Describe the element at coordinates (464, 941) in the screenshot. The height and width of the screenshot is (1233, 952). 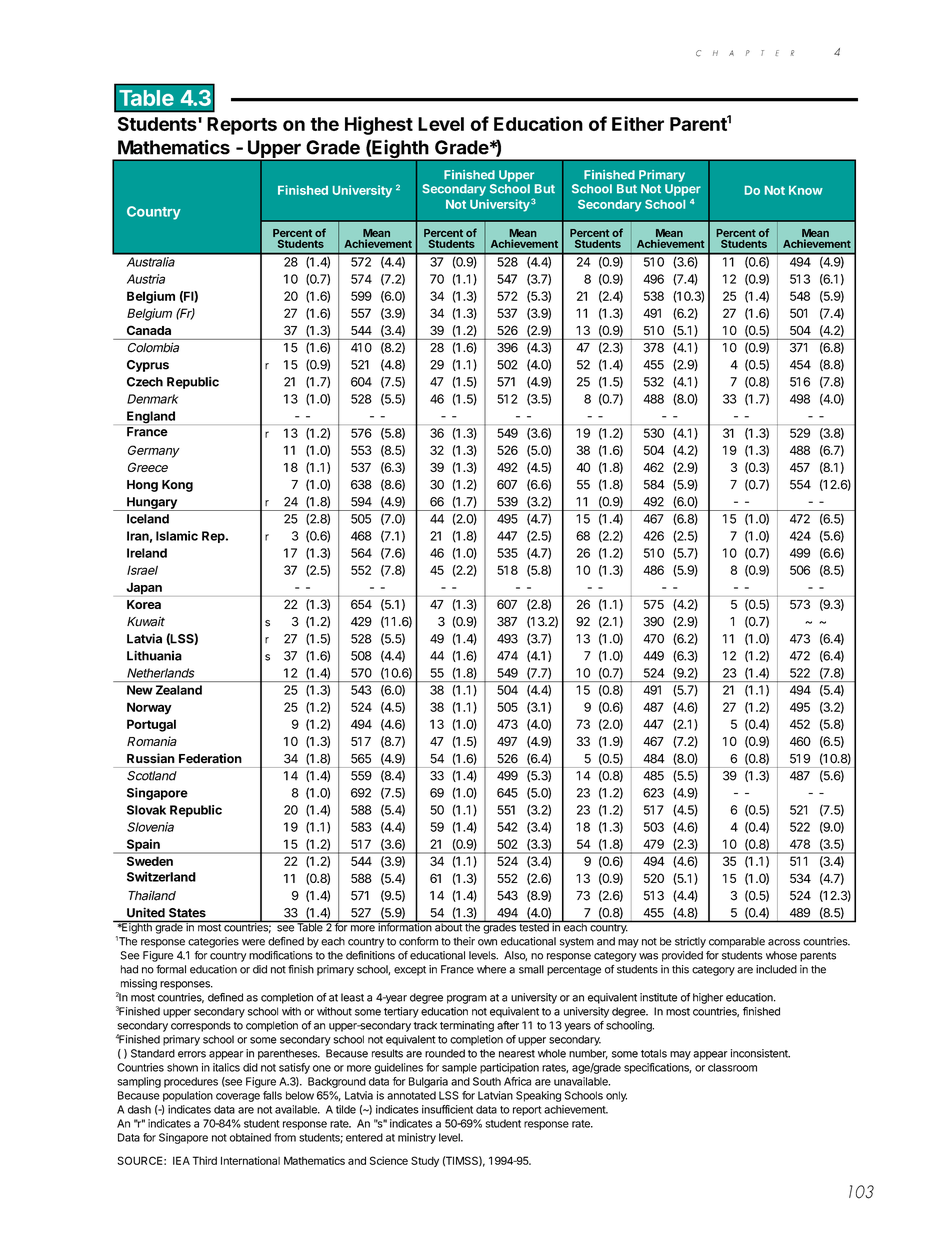
I see `their` at that location.
